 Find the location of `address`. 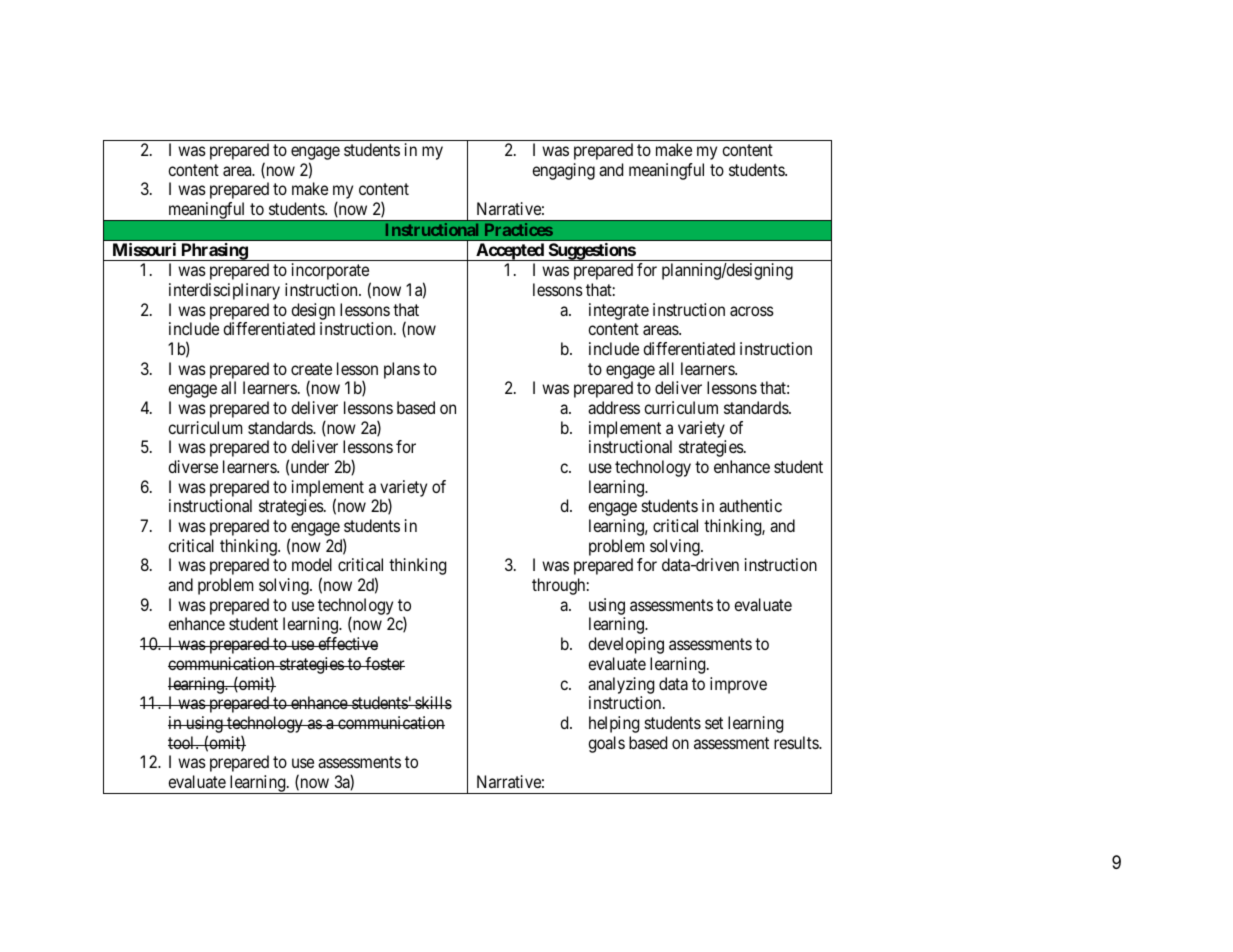

address is located at coordinates (614, 407).
